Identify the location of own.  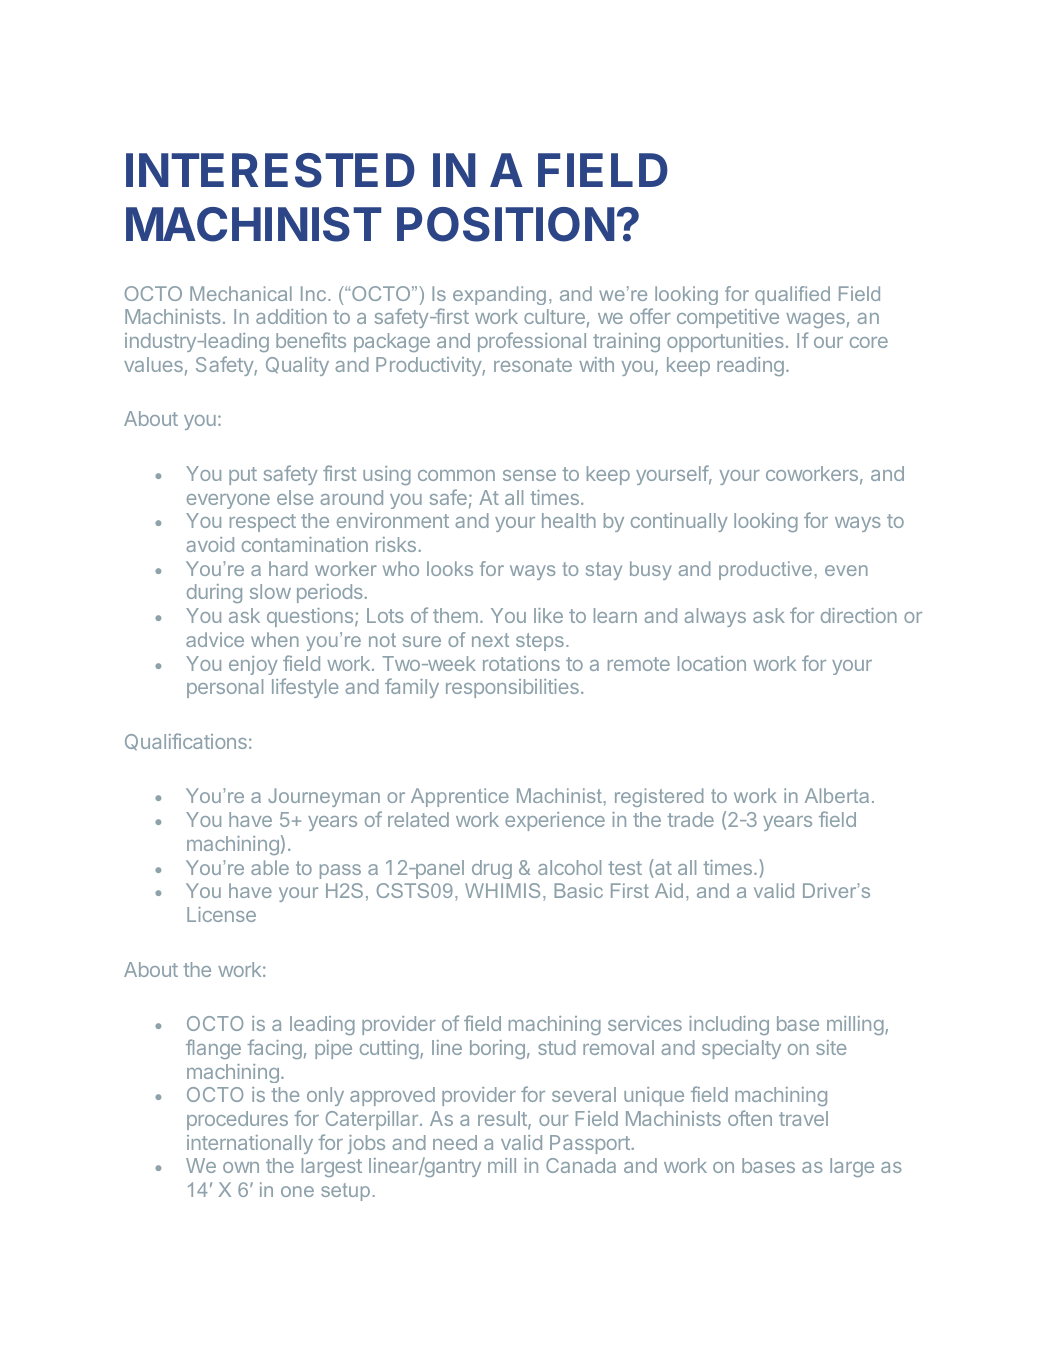
(241, 1167).
